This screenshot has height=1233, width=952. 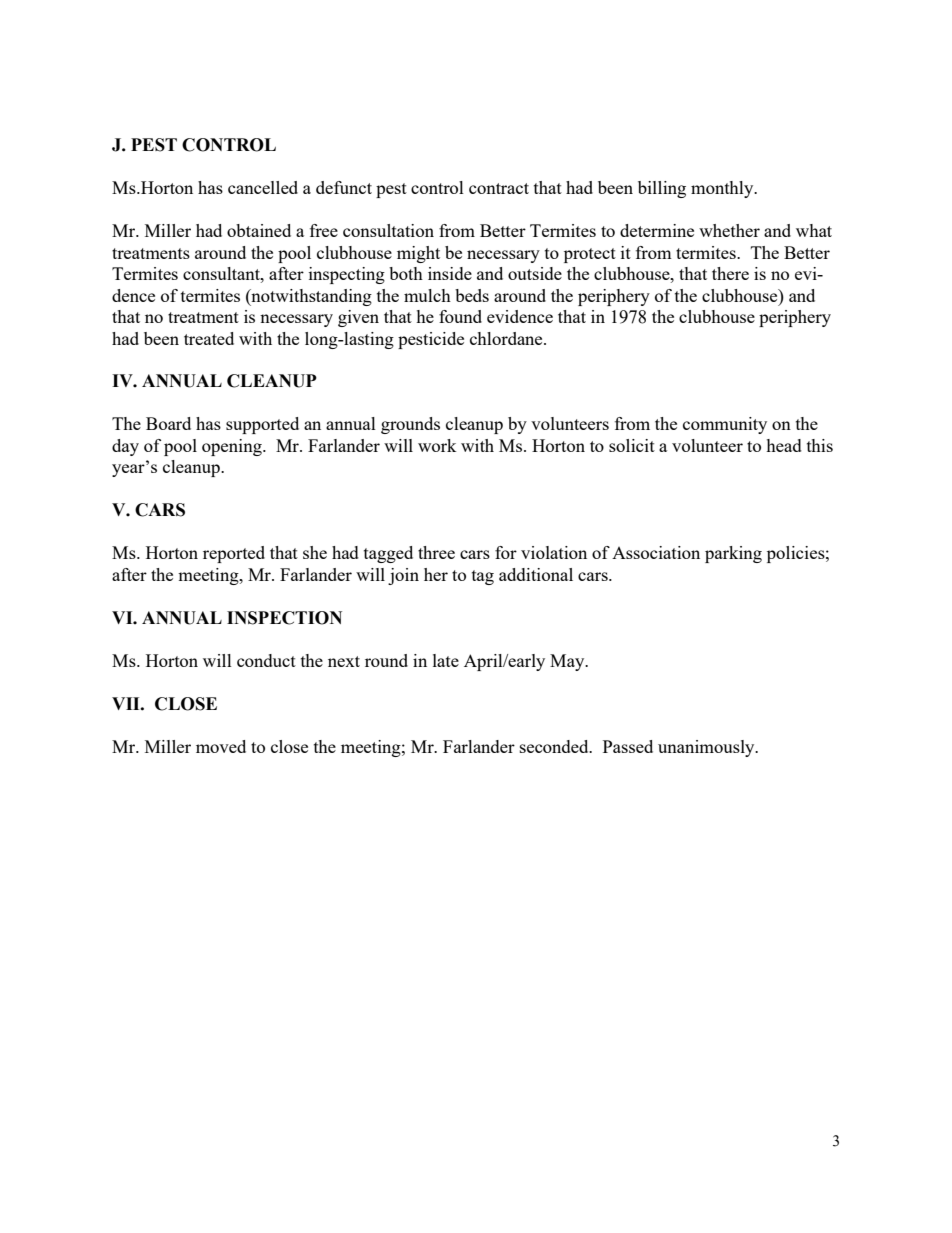 I want to click on reported, so click(x=234, y=554).
